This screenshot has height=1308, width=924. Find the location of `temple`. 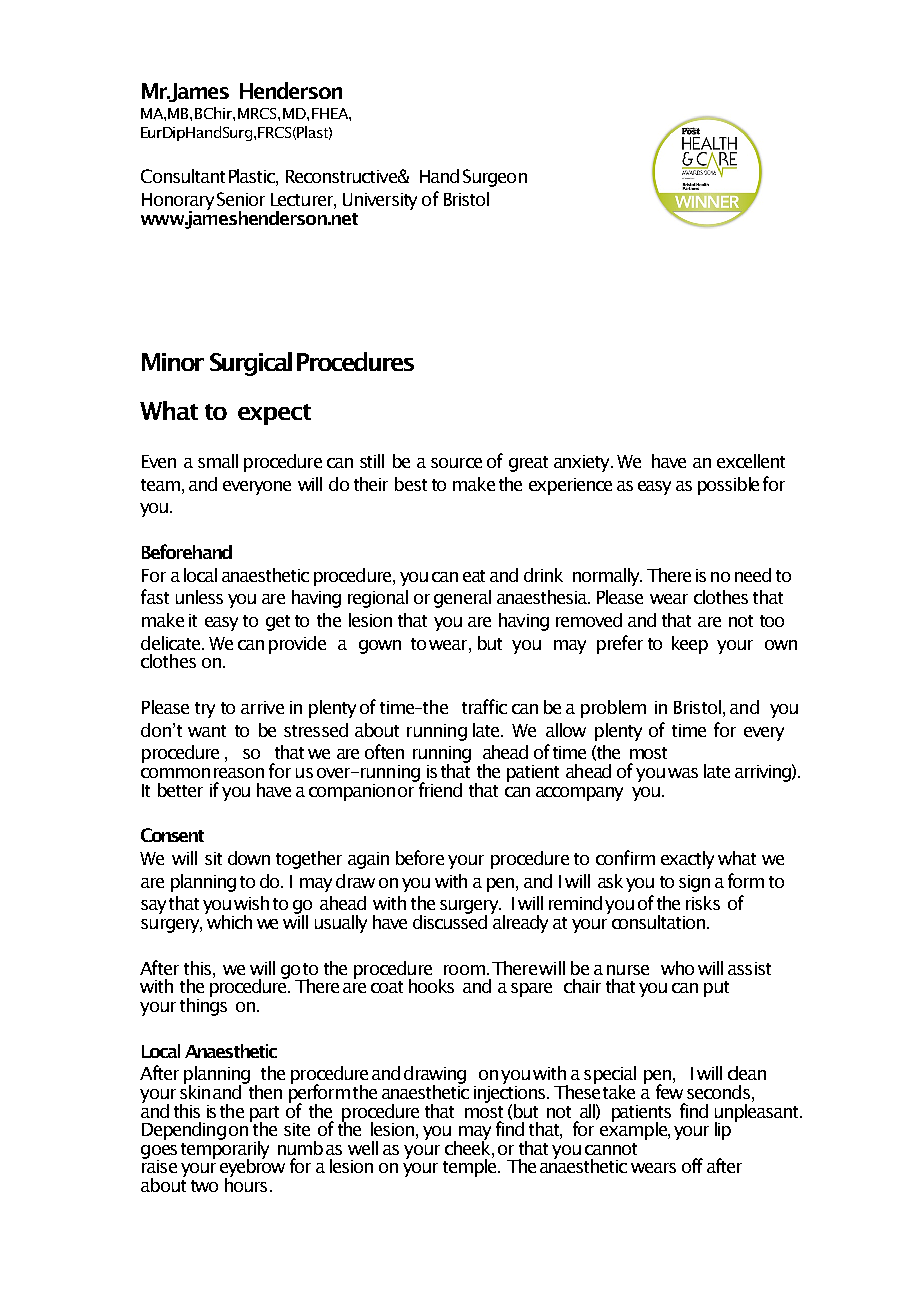

temple is located at coordinates (471, 1166).
